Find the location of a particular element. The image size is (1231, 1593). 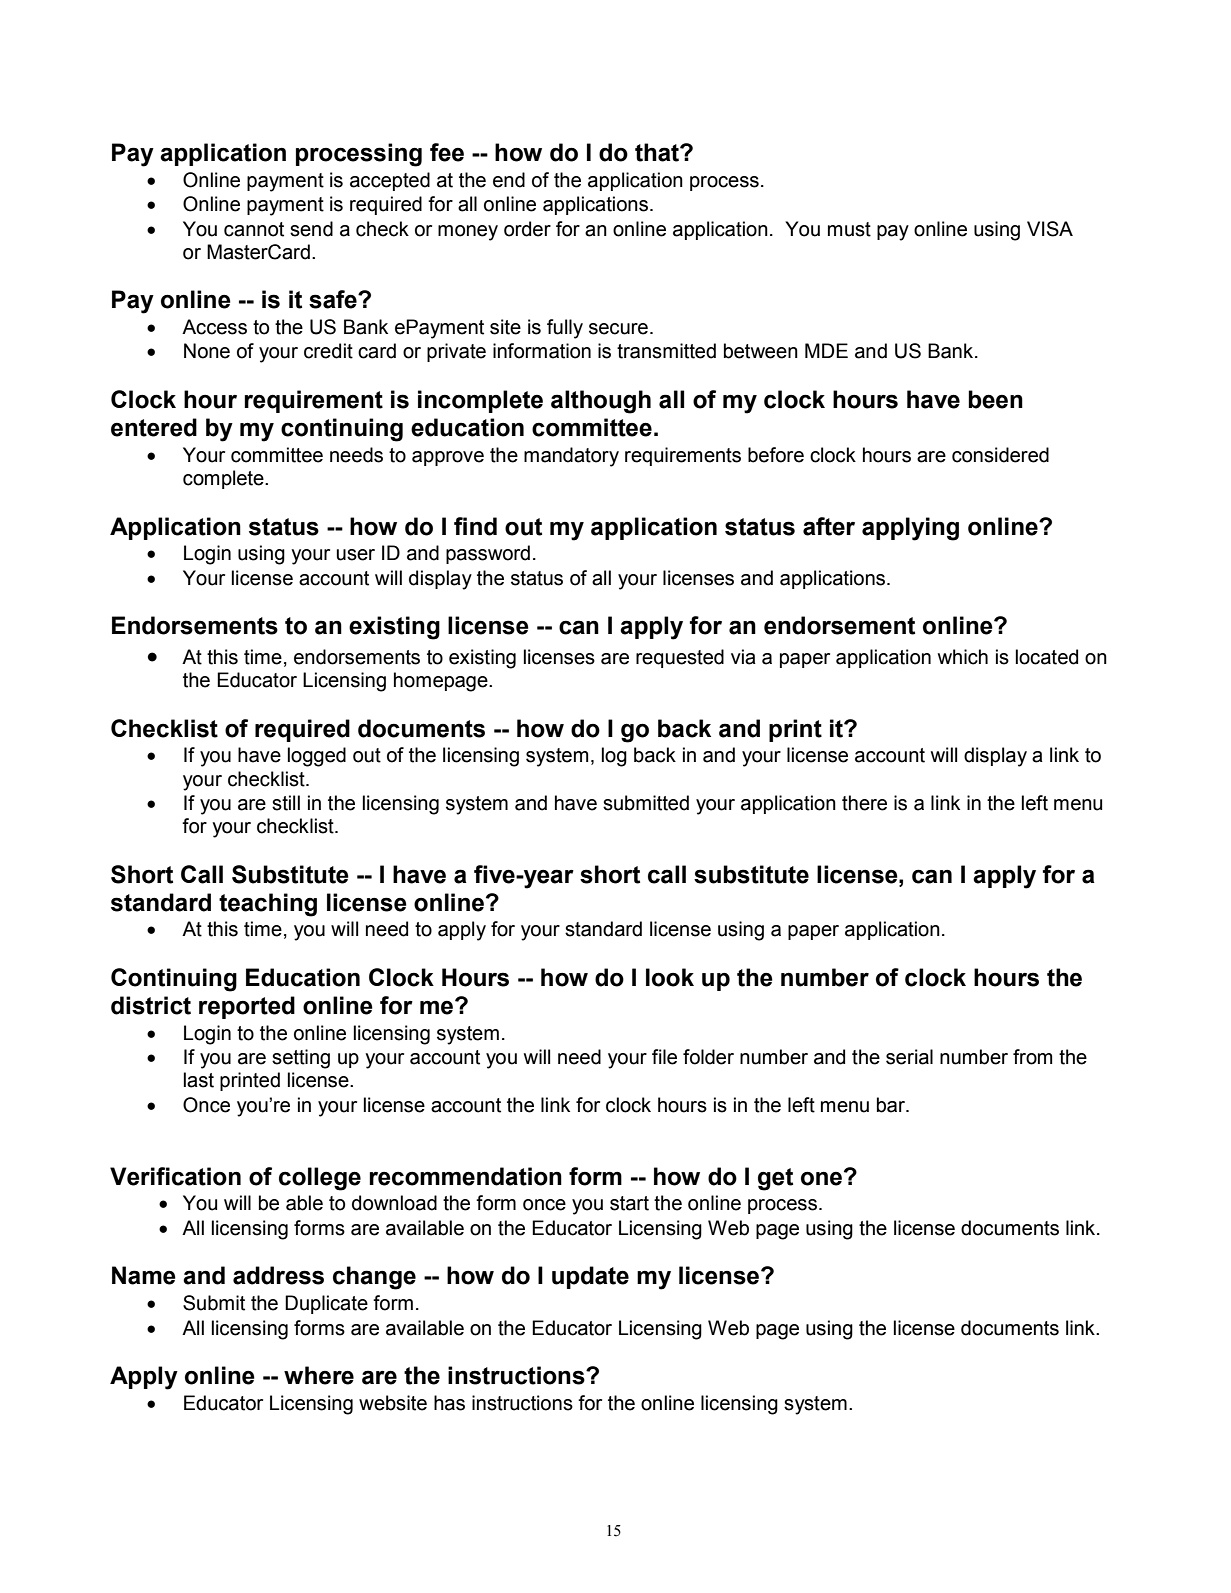

look is located at coordinates (670, 977).
